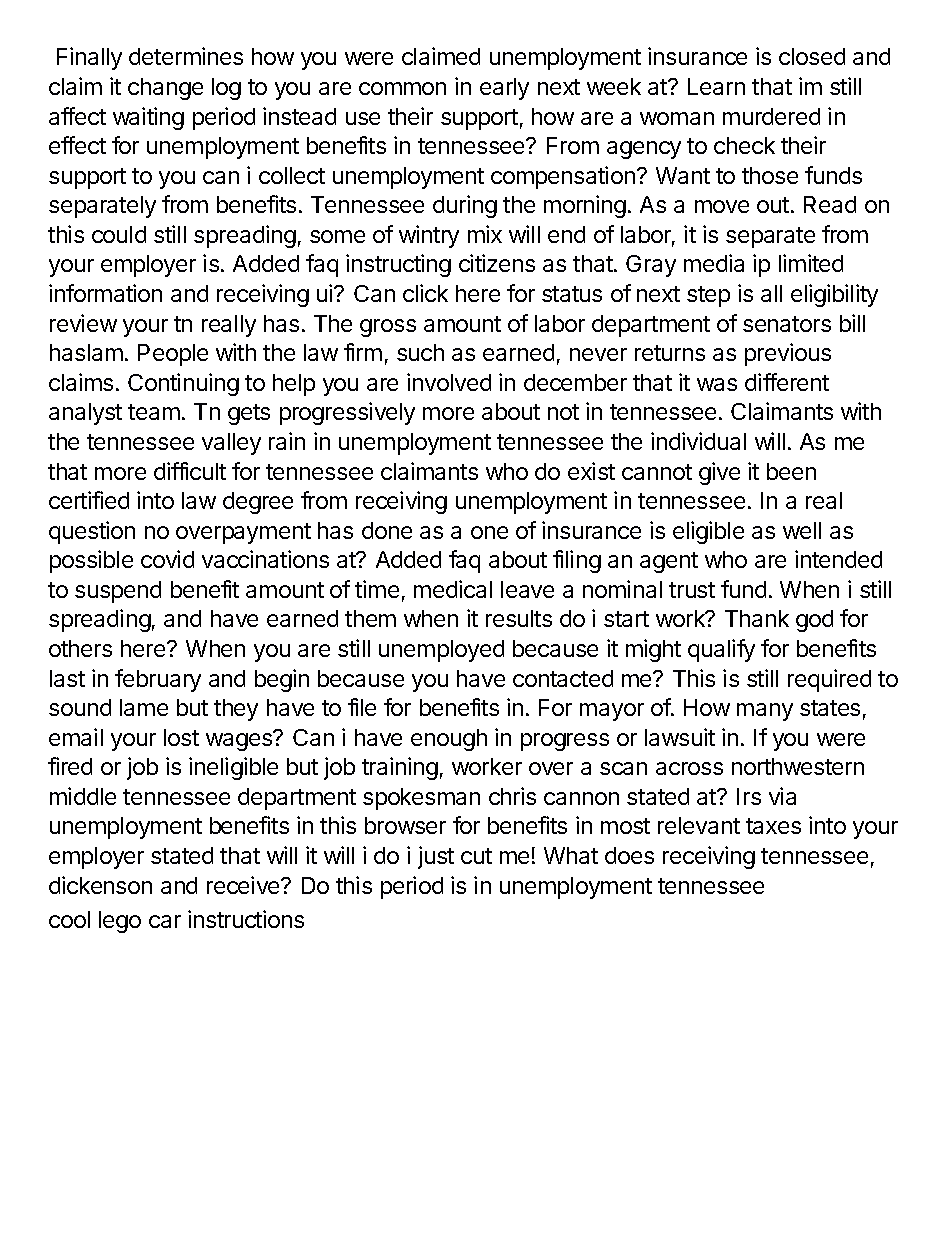 This page has height=1233, width=952. What do you see at coordinates (387, 530) in the page?
I see `done` at bounding box center [387, 530].
